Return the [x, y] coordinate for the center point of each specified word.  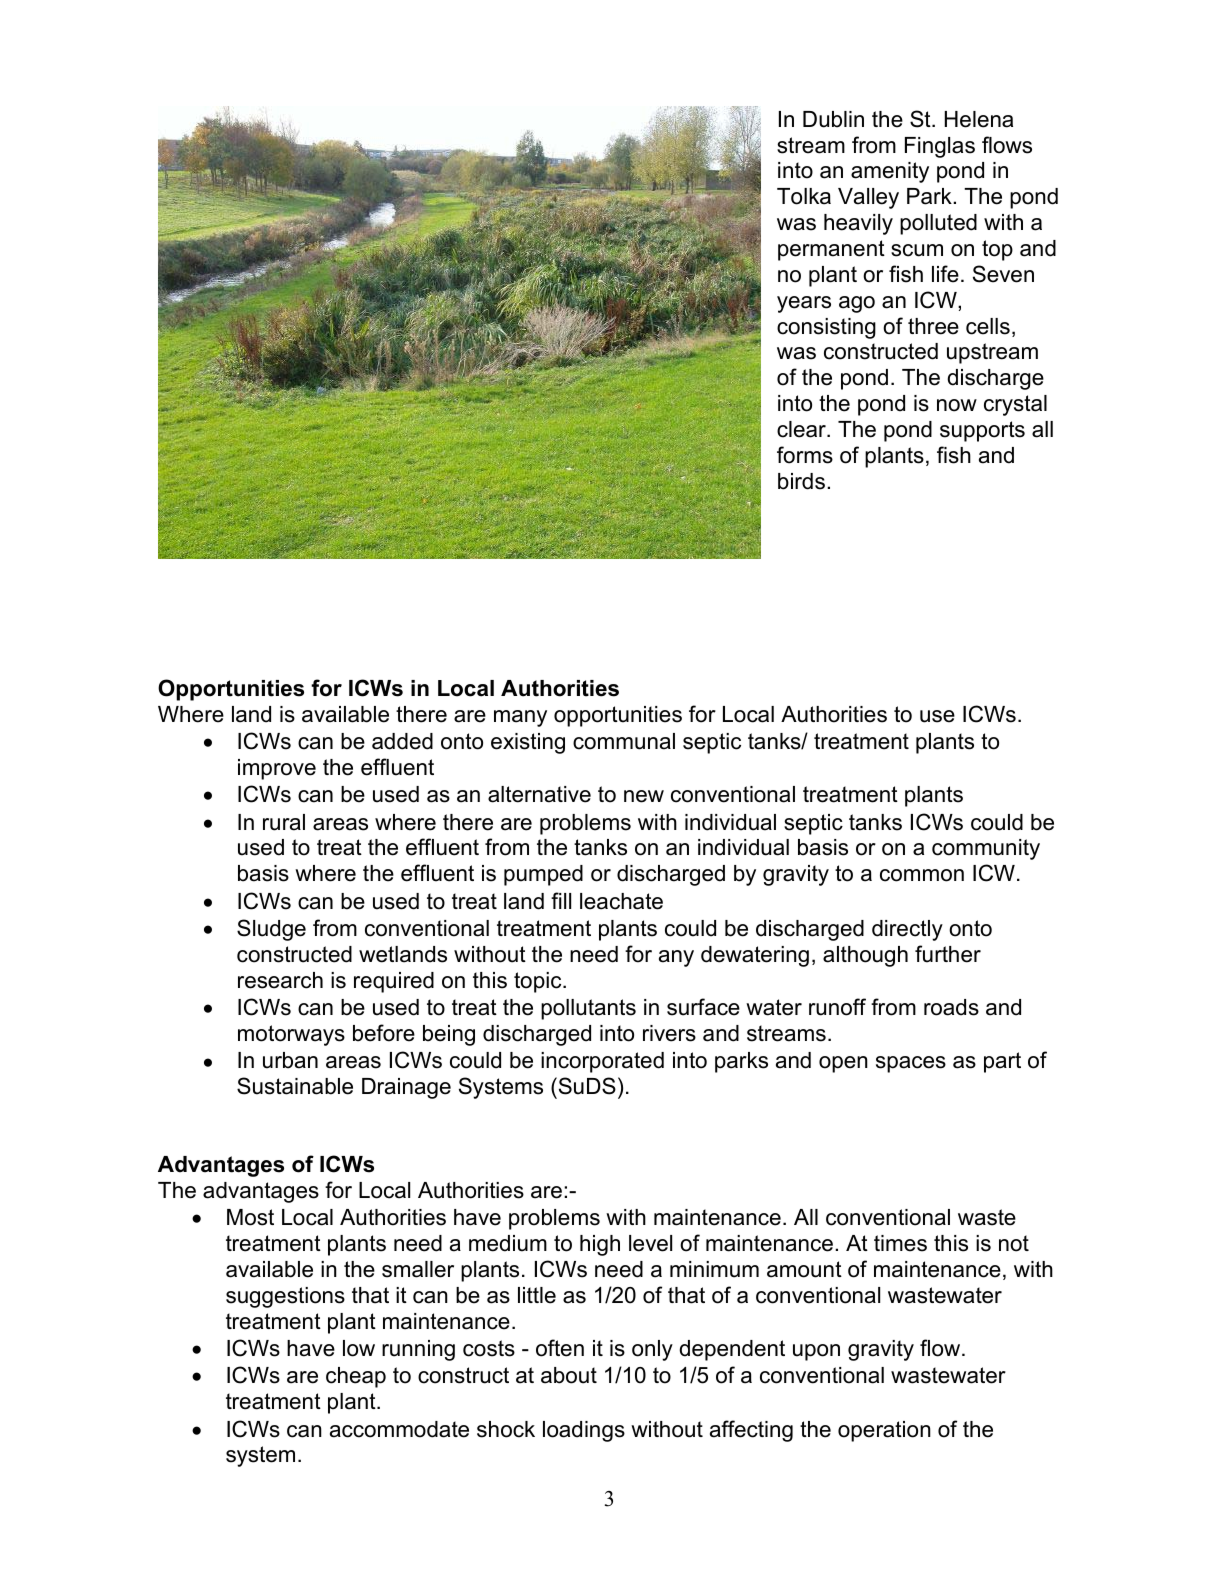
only [652, 1350]
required [394, 982]
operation [884, 1431]
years [804, 304]
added [402, 741]
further [948, 954]
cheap [356, 1377]
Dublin [833, 119]
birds [801, 481]
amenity [890, 172]
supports [982, 431]
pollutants [588, 1009]
